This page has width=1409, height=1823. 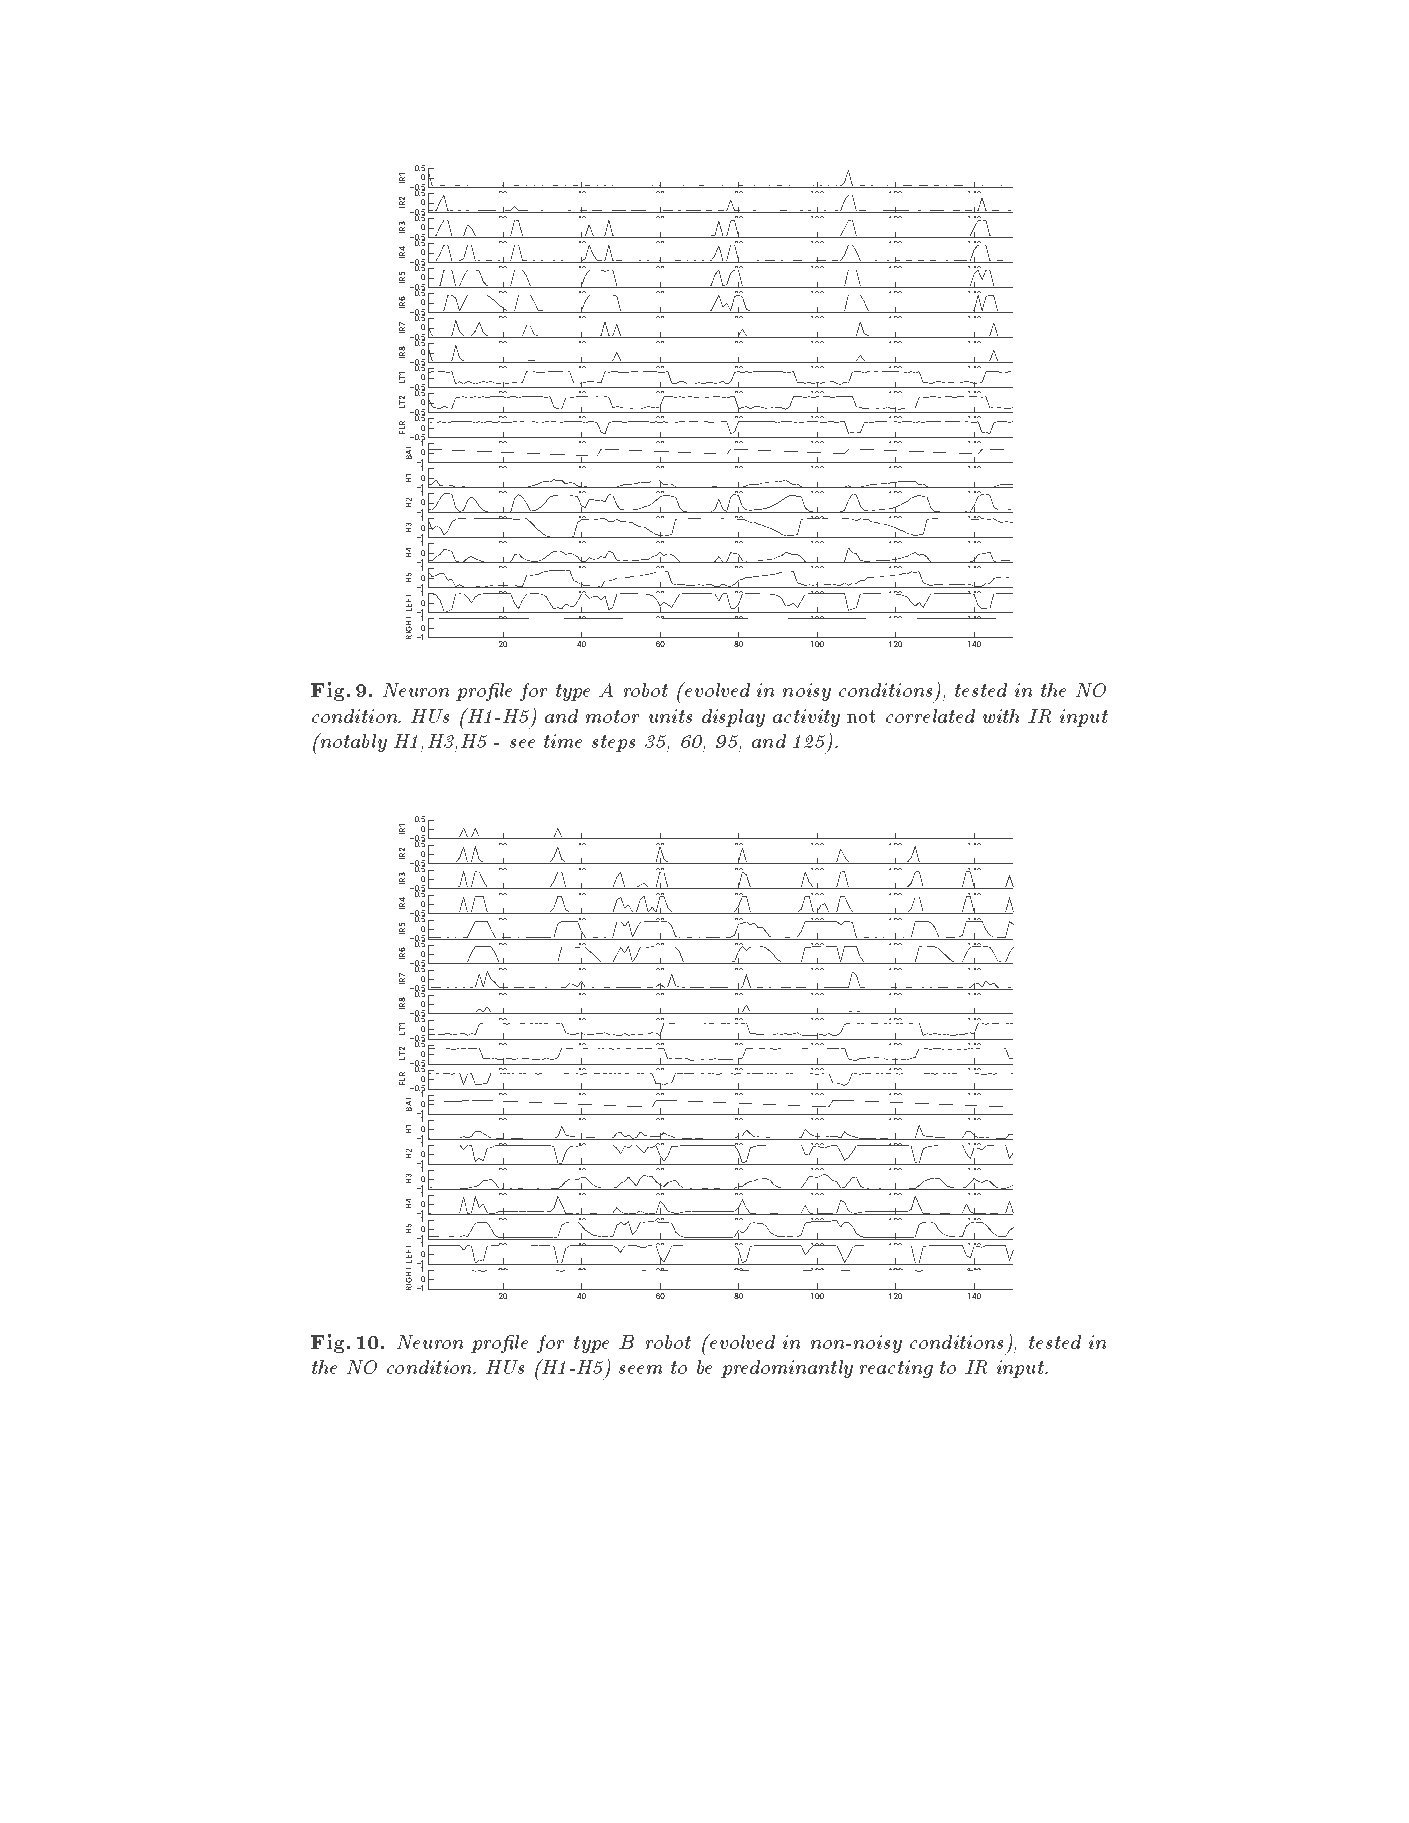 I want to click on units, so click(x=670, y=716).
